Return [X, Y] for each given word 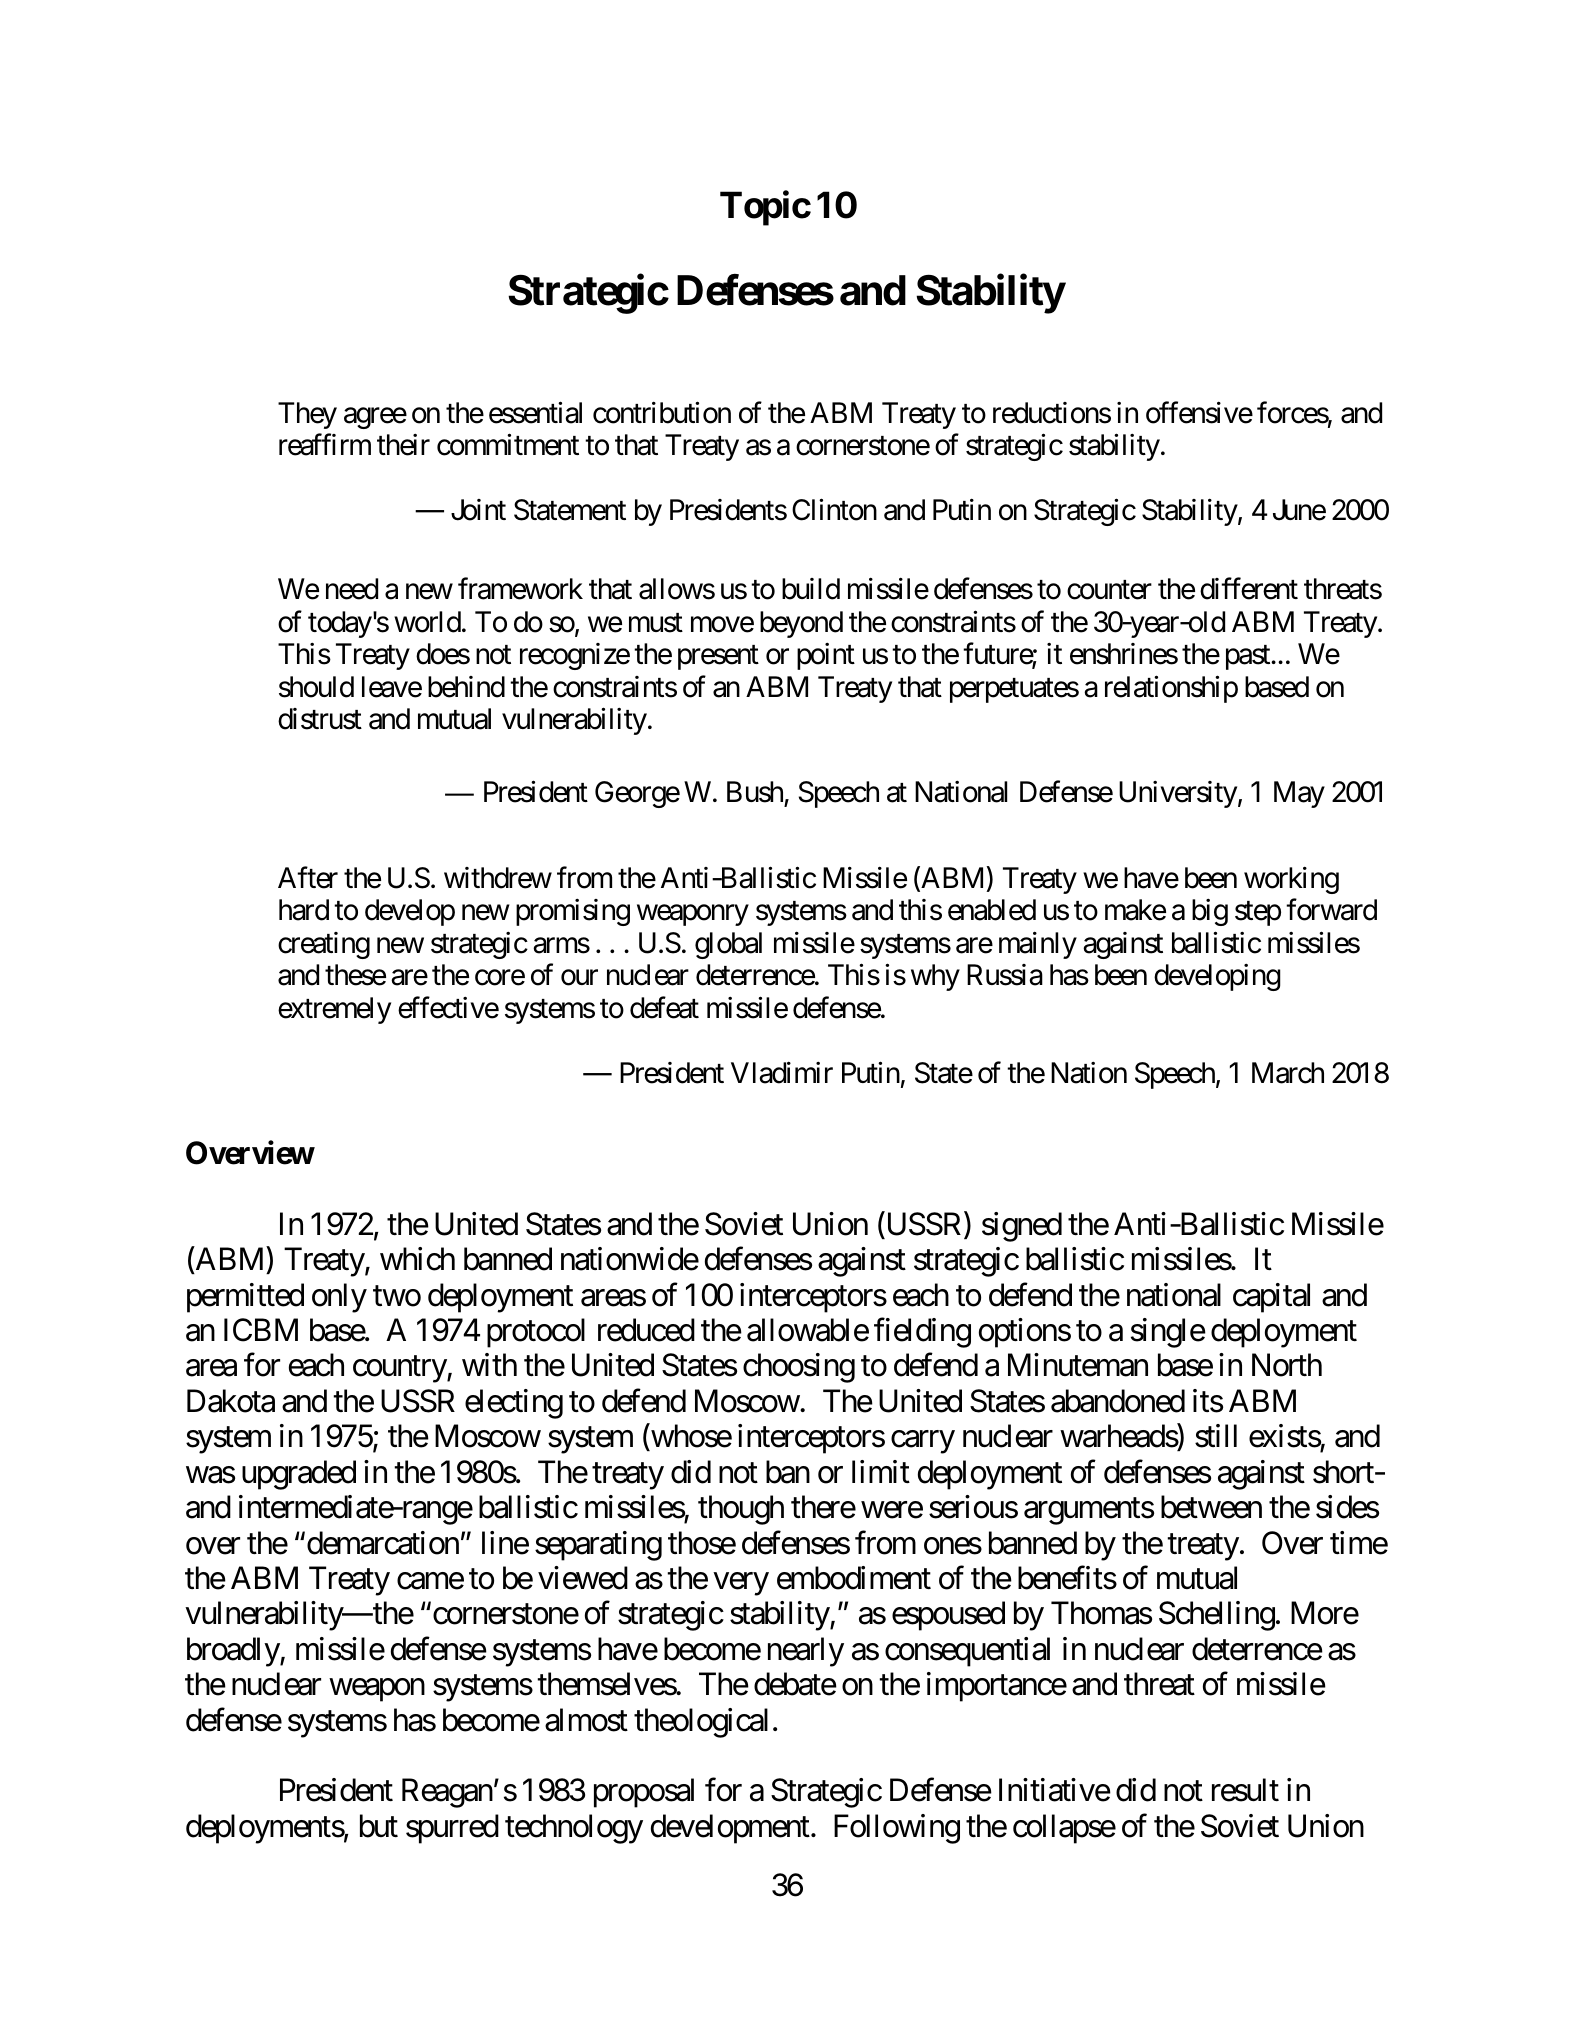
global [728, 945]
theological [701, 1723]
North [1287, 1365]
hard [304, 910]
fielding [922, 1333]
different [1249, 589]
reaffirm [325, 445]
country [400, 1370]
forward [1331, 910]
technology [574, 1829]
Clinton [834, 510]
